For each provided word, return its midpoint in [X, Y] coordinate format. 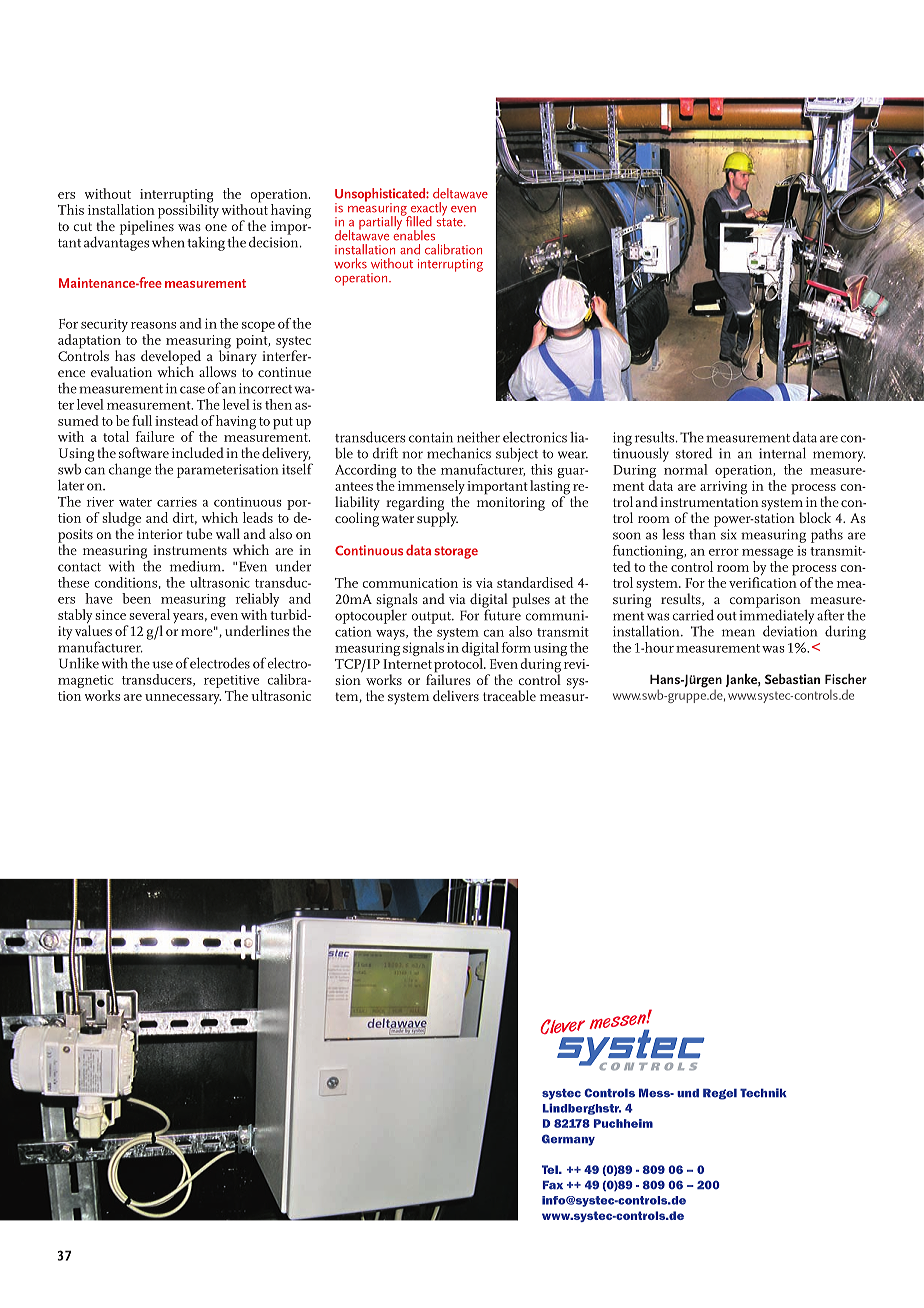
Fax [553, 1185]
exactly [427, 210]
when [168, 242]
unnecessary [183, 699]
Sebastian [792, 679]
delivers [456, 695]
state [450, 222]
